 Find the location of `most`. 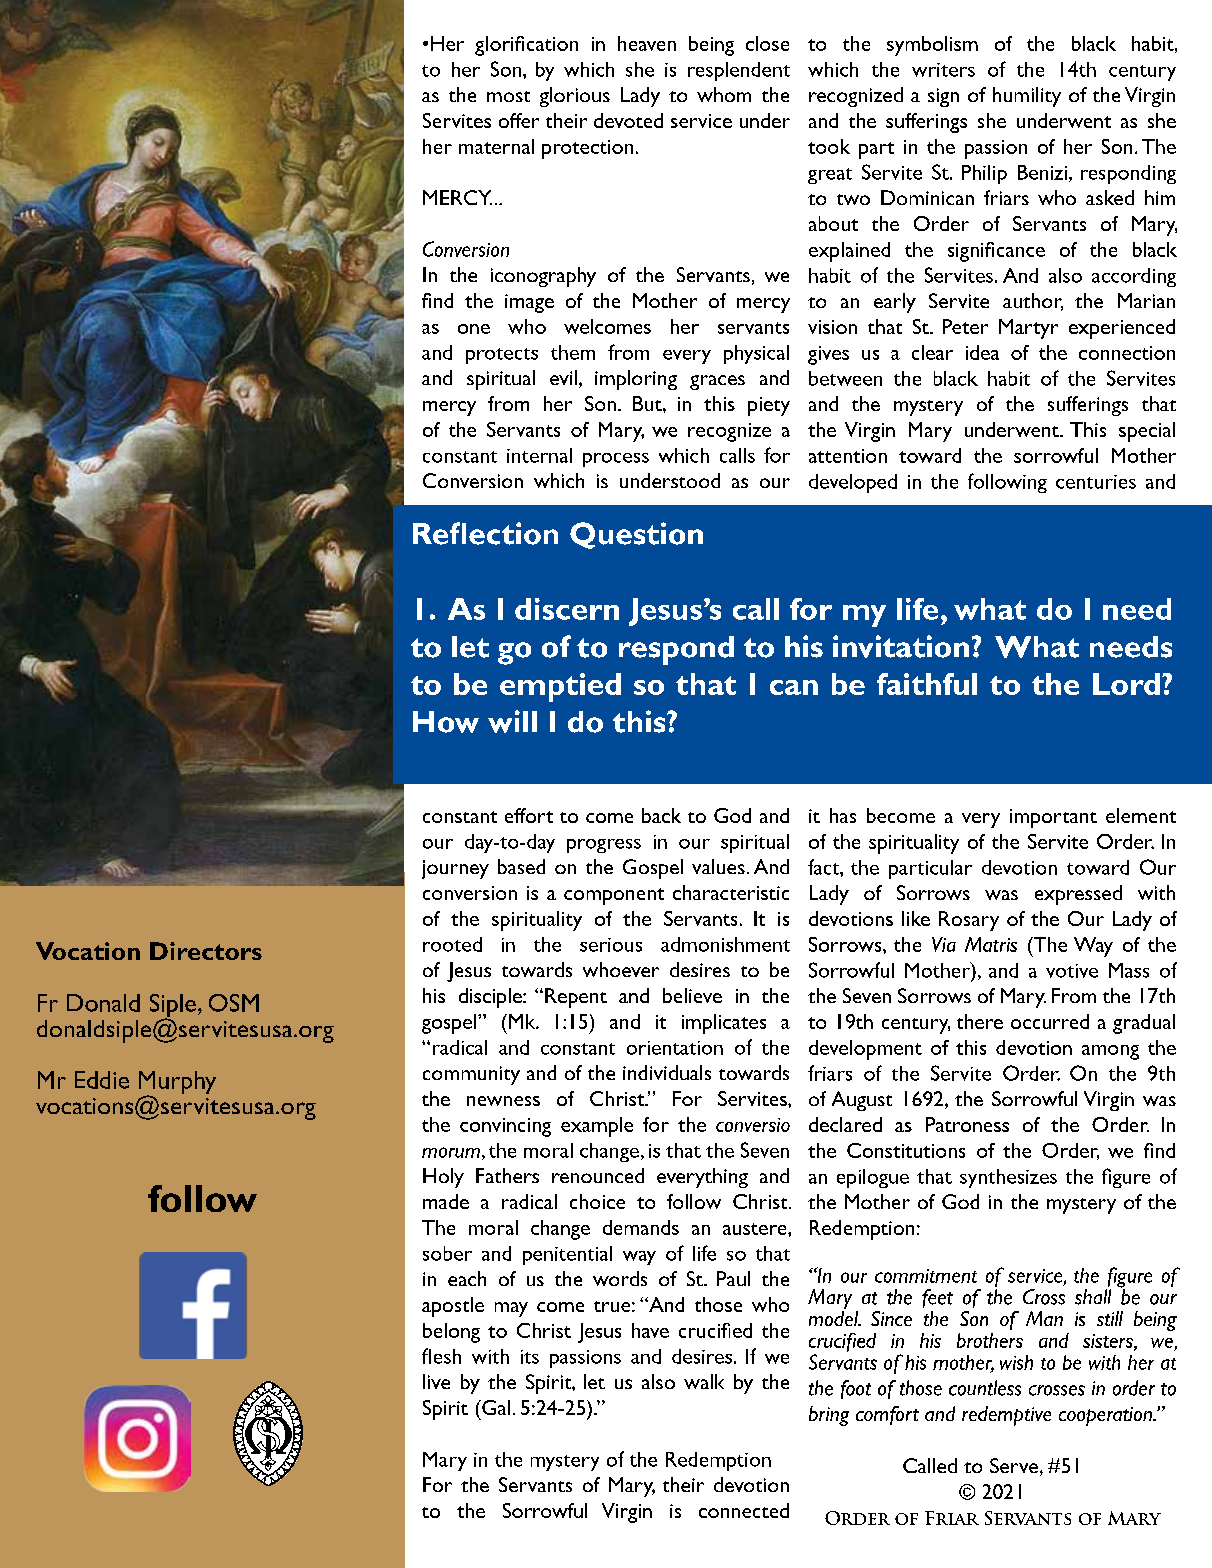

most is located at coordinates (508, 96).
